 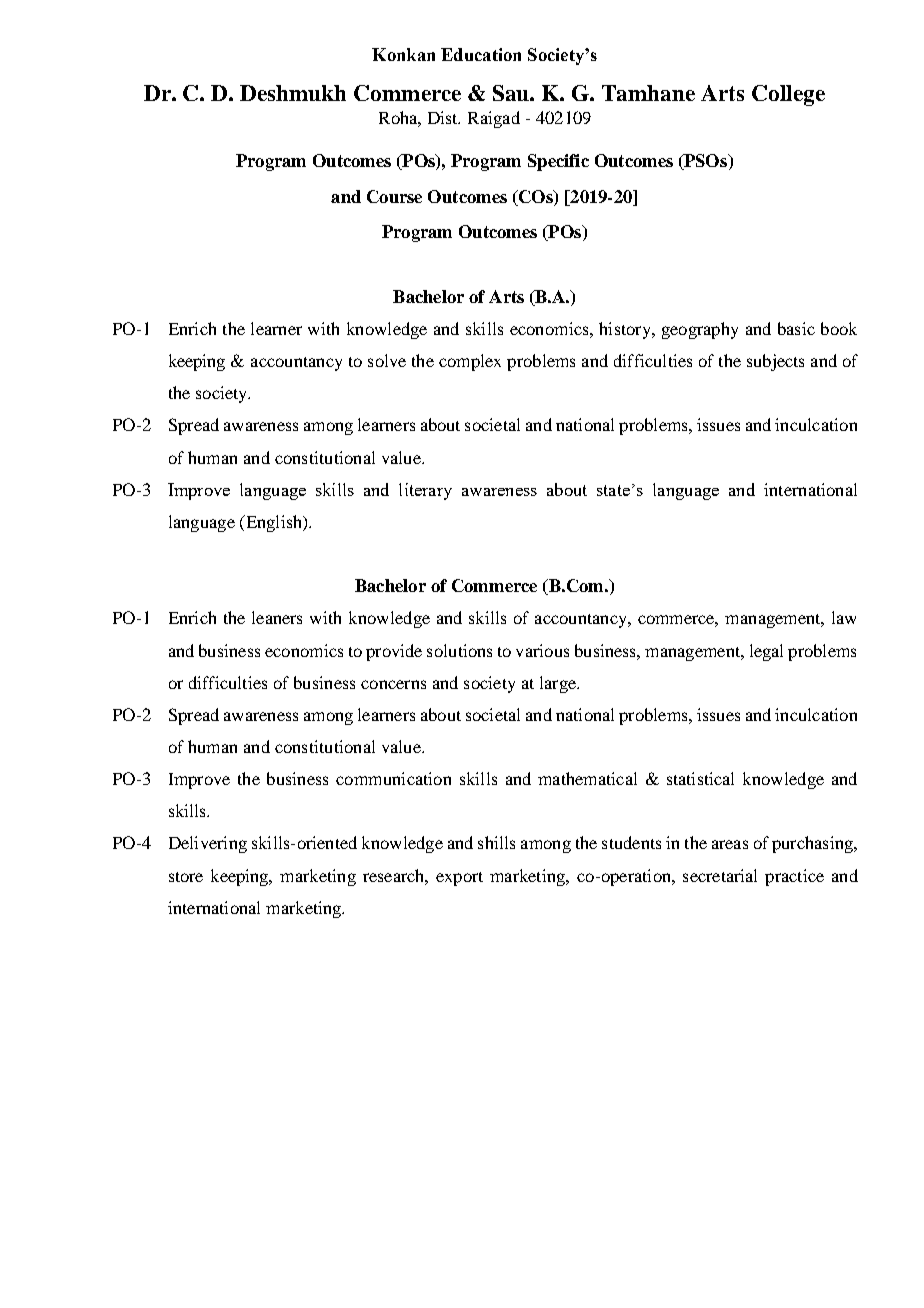 What do you see at coordinates (208, 844) in the screenshot?
I see `Delivering` at bounding box center [208, 844].
